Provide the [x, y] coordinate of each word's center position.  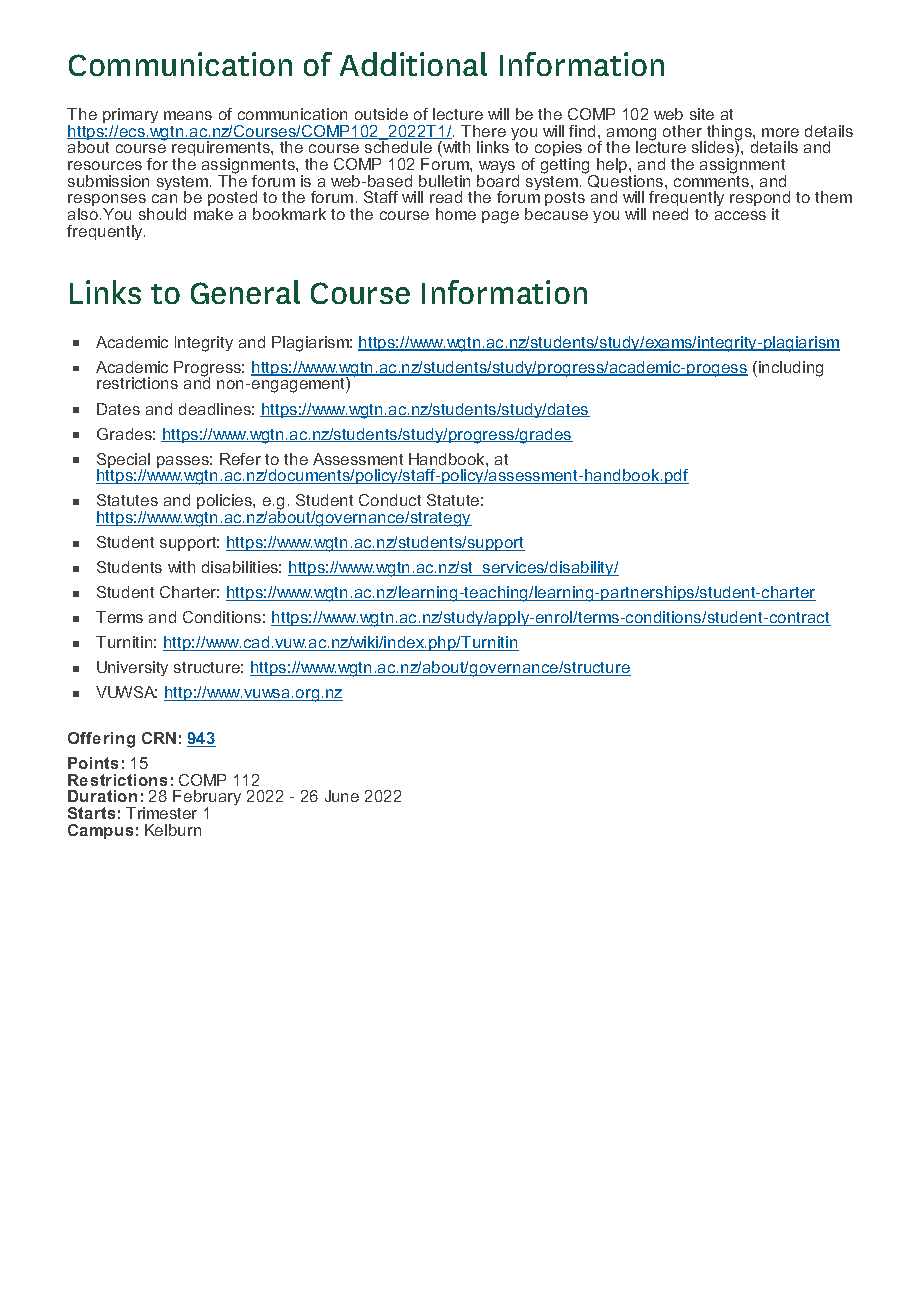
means [188, 115]
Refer [240, 459]
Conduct [390, 500]
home [456, 214]
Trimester [161, 813]
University [132, 668]
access [740, 215]
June [342, 796]
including [791, 369]
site [702, 114]
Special [123, 462]
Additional [413, 64]
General [245, 292]
